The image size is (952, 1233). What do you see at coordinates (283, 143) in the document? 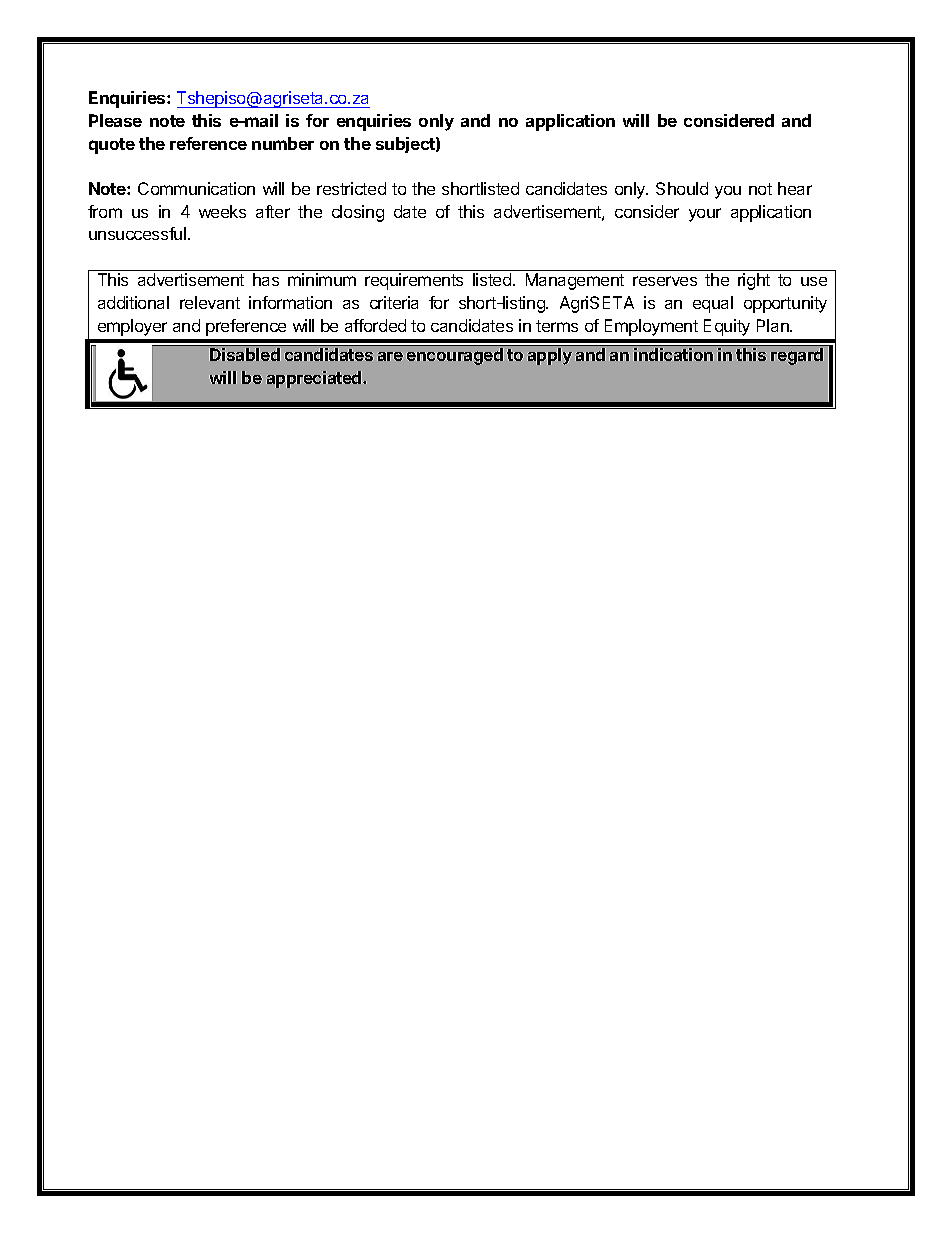
I see `number` at bounding box center [283, 143].
